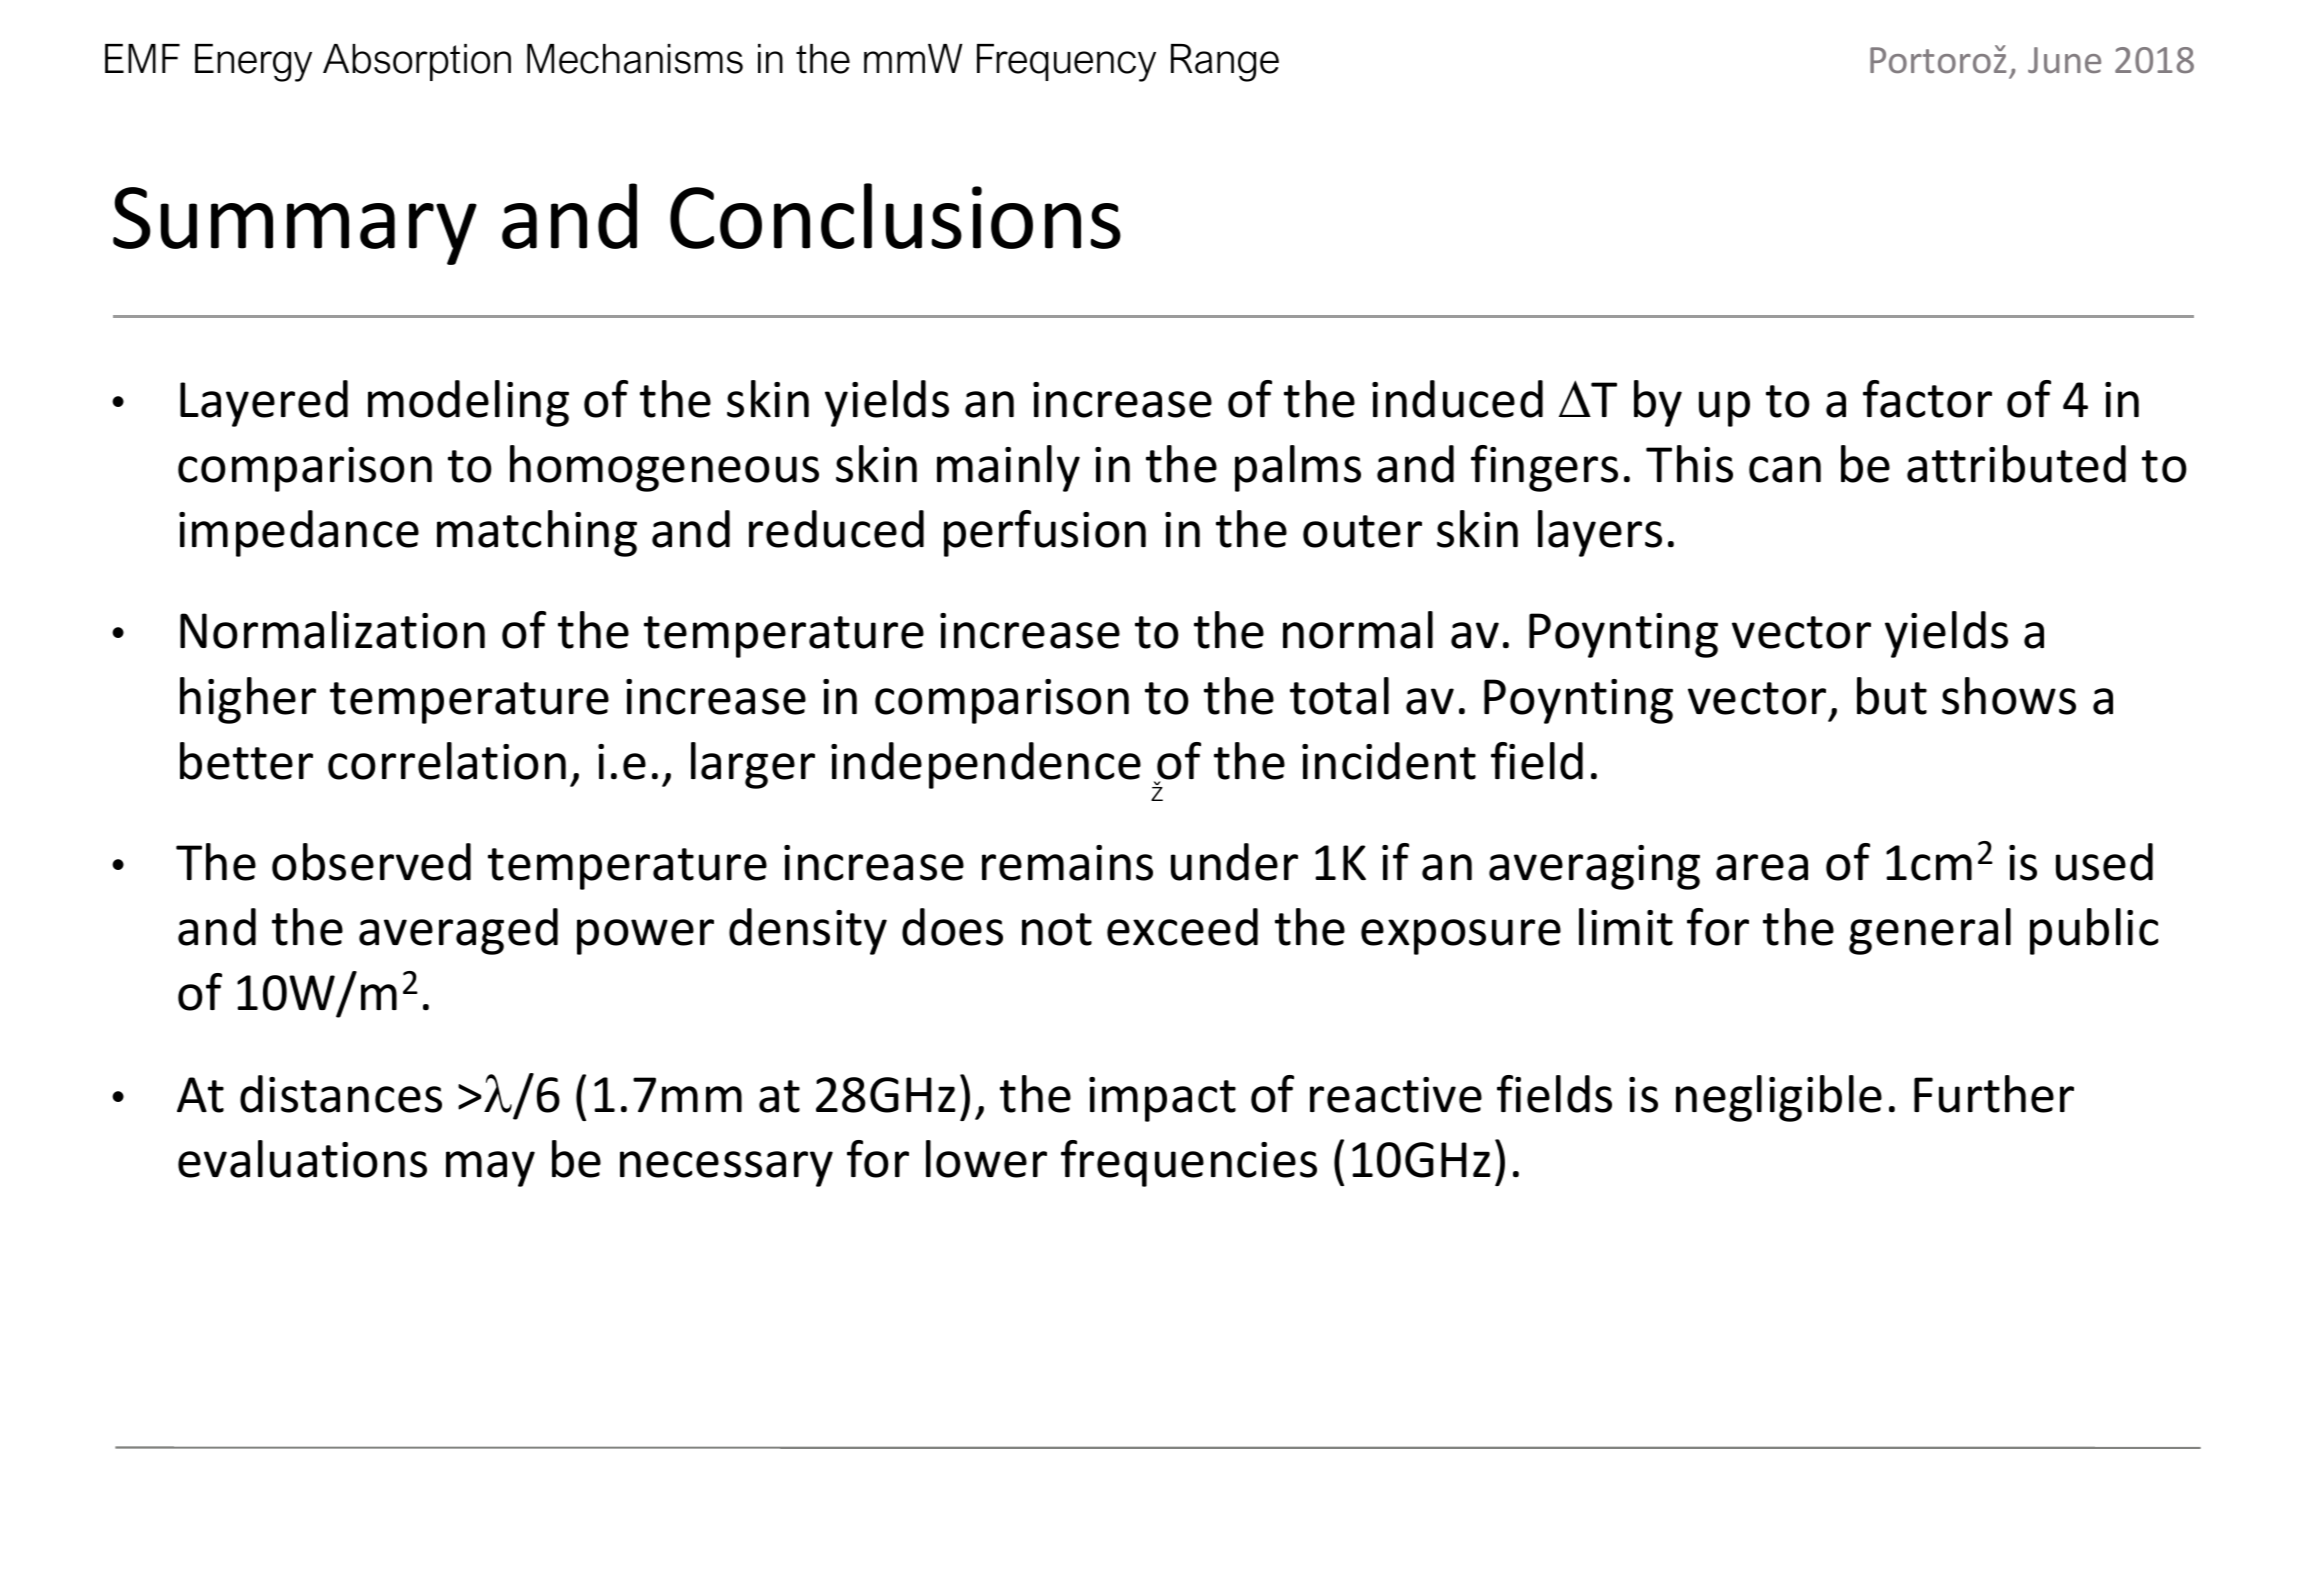 The image size is (2316, 1583). I want to click on evaluations, so click(302, 1159).
